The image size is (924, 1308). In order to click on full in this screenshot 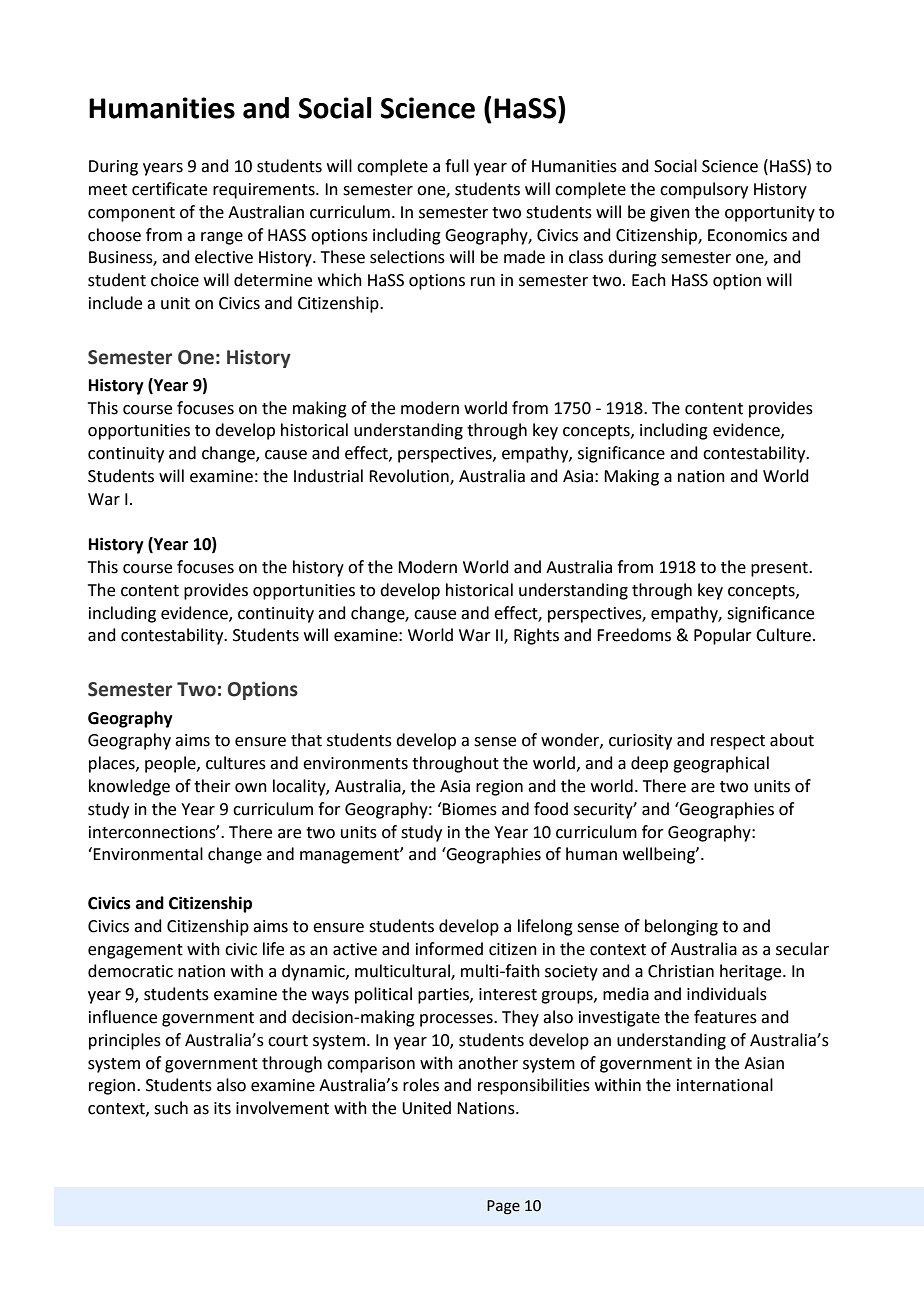, I will do `click(457, 166)`.
